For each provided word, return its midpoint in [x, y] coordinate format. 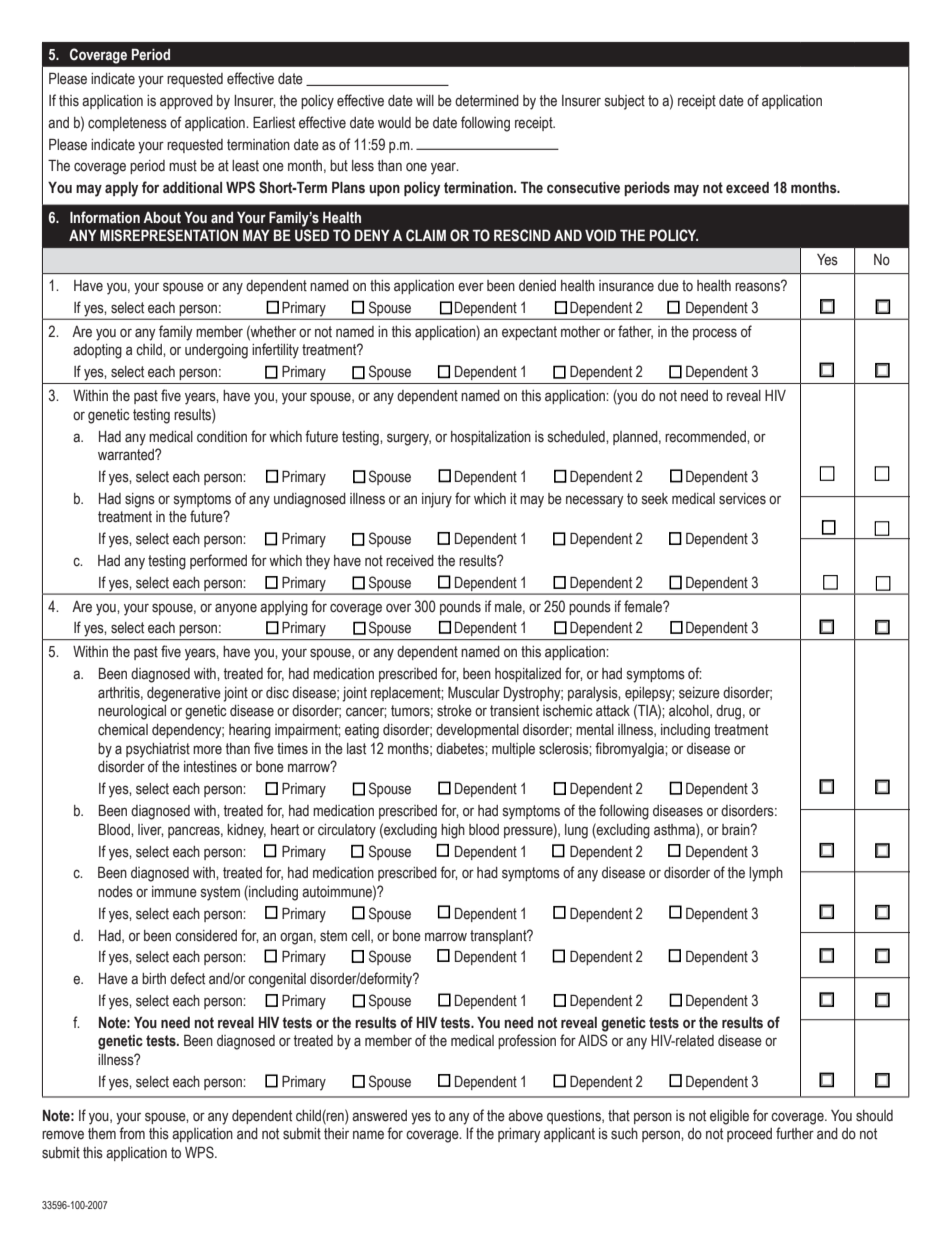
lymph [766, 874]
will [425, 100]
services [742, 499]
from [132, 1133]
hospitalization [491, 438]
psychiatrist [158, 750]
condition [222, 437]
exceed [747, 188]
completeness [127, 124]
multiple [513, 750]
